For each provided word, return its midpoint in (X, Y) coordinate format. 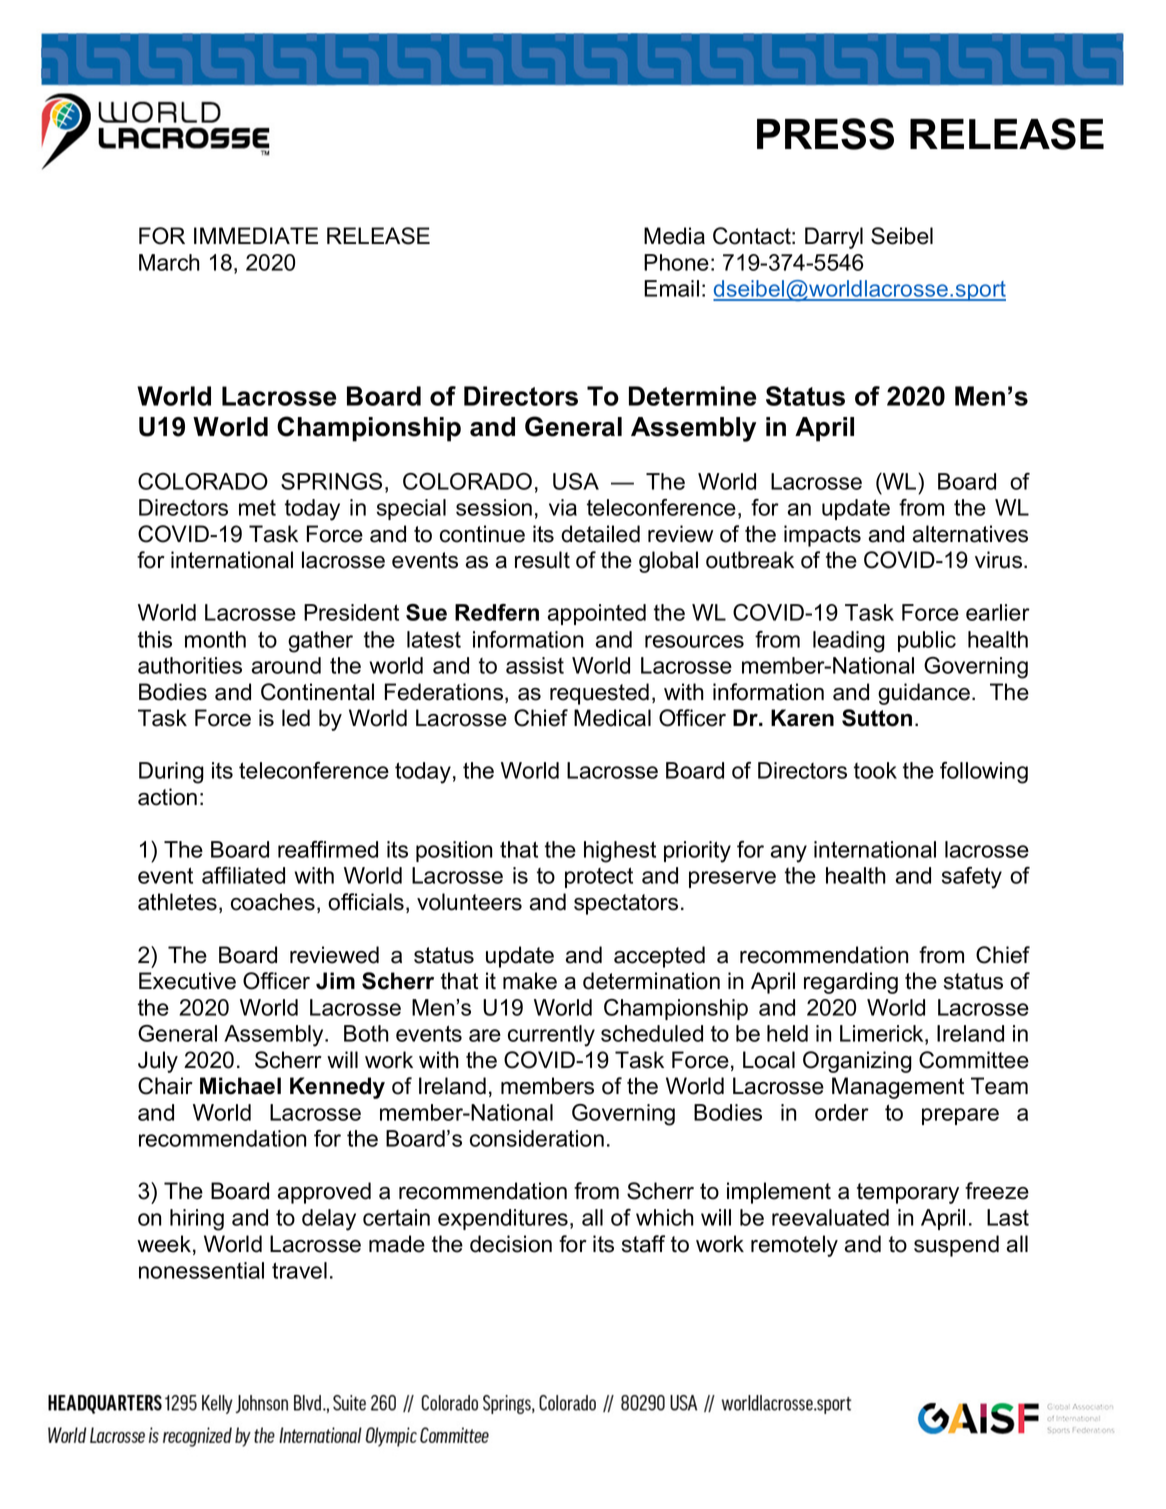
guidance (924, 694)
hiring (197, 1220)
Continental (317, 692)
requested (599, 694)
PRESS (825, 134)
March (169, 262)
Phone (676, 262)
